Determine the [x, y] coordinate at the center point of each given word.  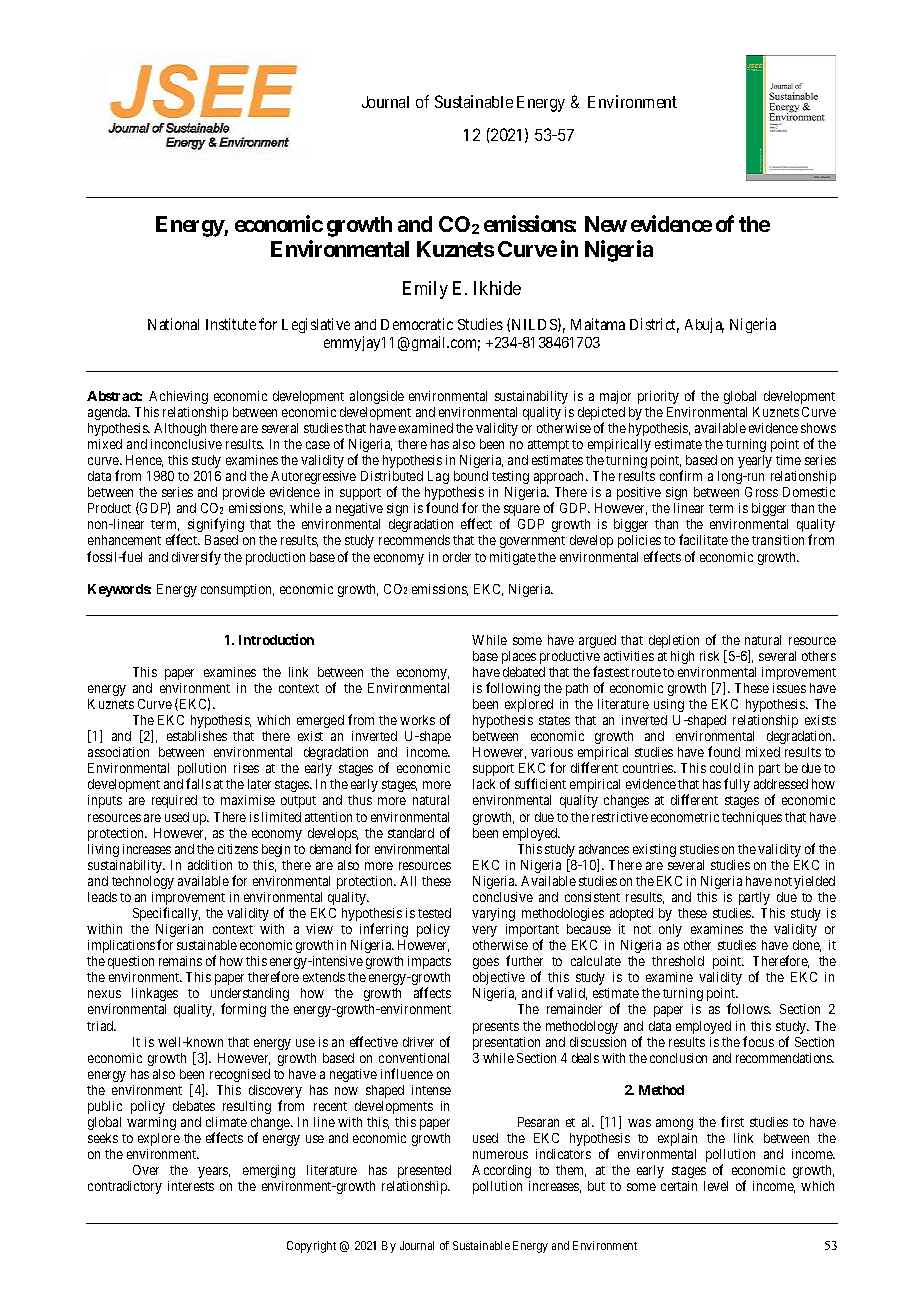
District [654, 325]
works [417, 720]
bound [471, 476]
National [173, 324]
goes [486, 963]
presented [424, 1171]
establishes [197, 736]
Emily [425, 290]
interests [191, 1186]
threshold [678, 961]
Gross [761, 492]
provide [244, 493]
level [716, 1186]
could [725, 768]
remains [180, 961]
